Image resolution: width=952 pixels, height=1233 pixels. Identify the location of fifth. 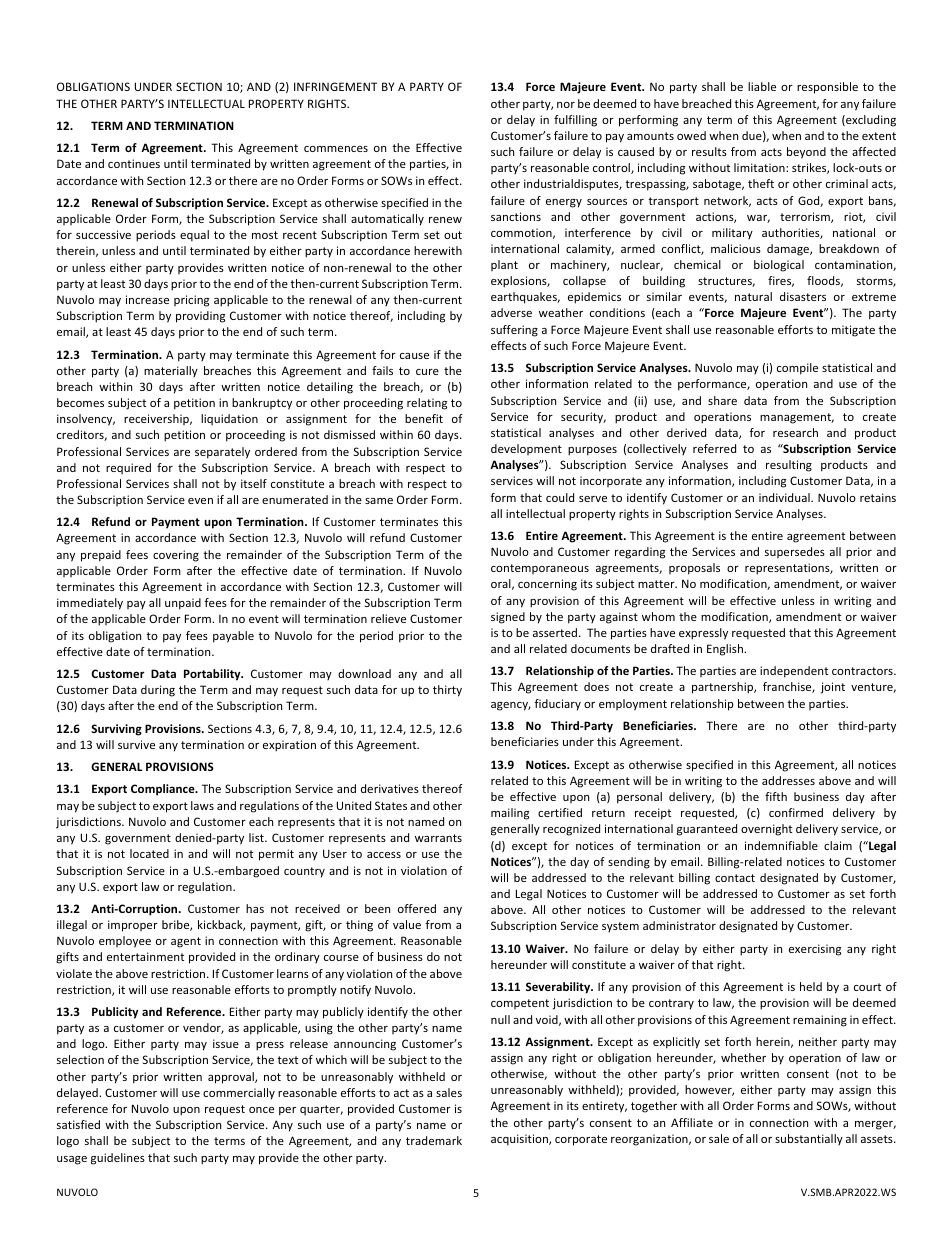
(776, 796).
